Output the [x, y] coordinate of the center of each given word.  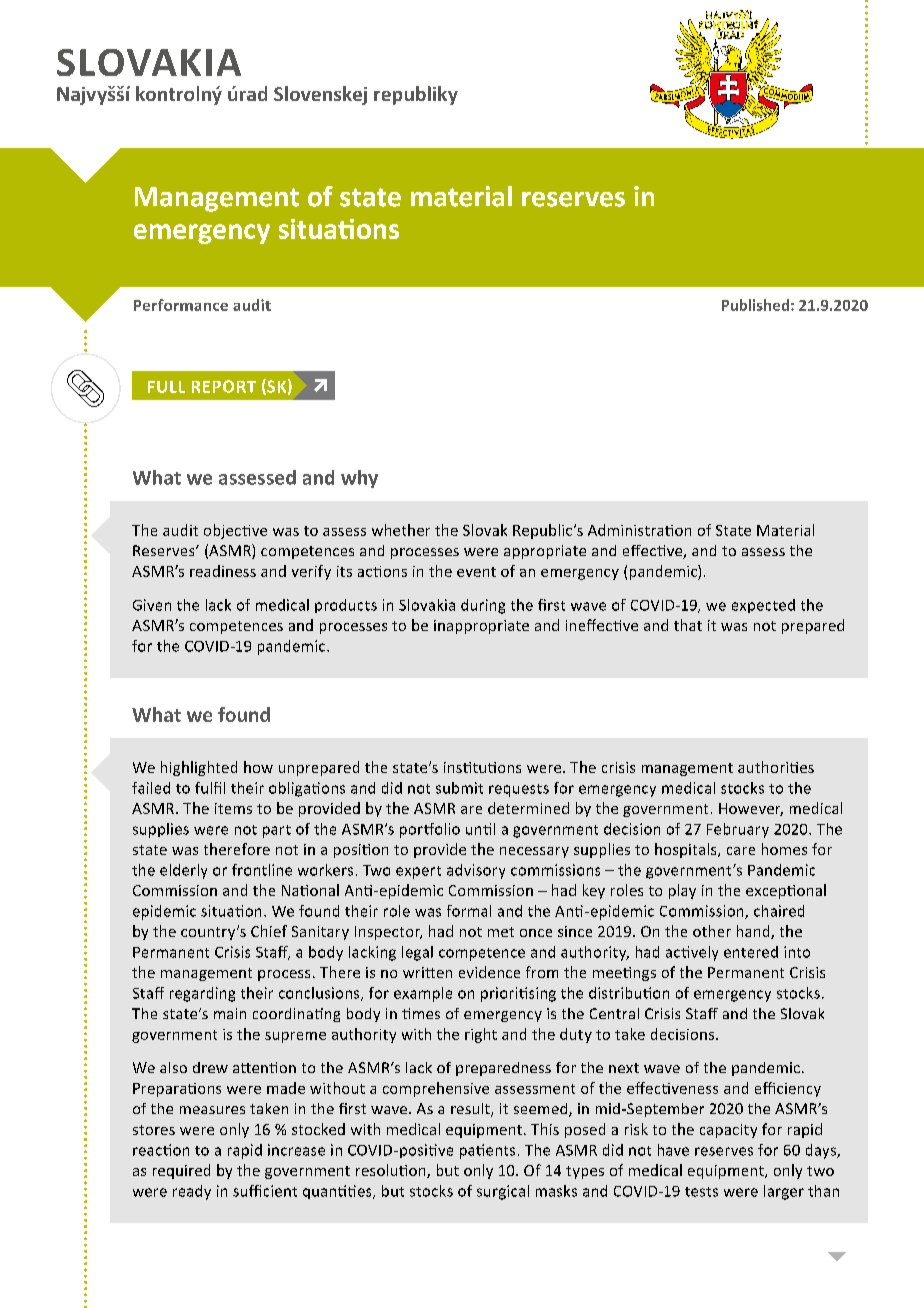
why [359, 479]
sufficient [265, 1191]
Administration [639, 530]
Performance [181, 305]
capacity [728, 1131]
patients [487, 1151]
